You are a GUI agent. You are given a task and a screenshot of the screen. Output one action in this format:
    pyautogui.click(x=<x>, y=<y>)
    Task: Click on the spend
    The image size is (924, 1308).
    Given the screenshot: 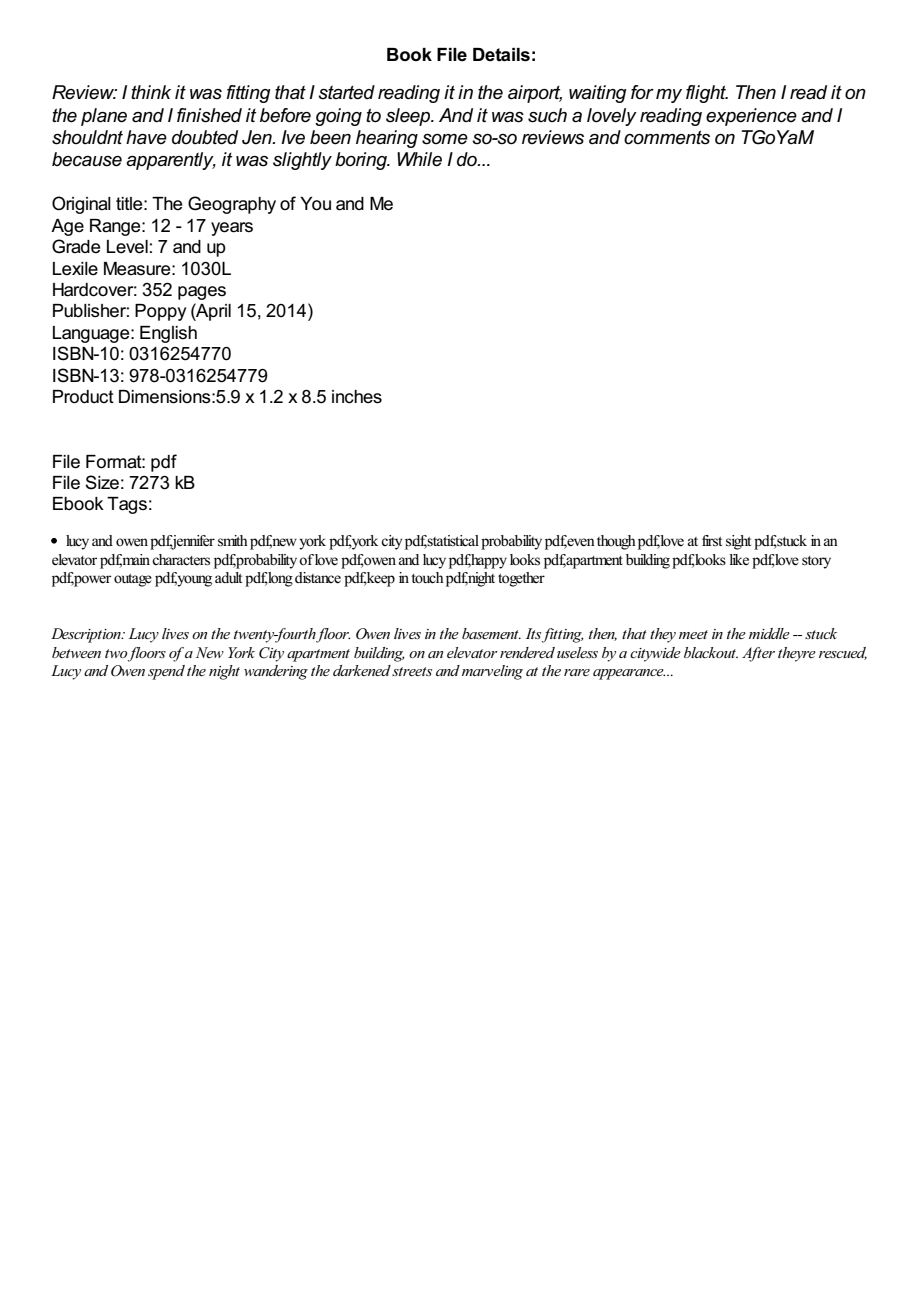 What is the action you would take?
    pyautogui.click(x=166, y=672)
